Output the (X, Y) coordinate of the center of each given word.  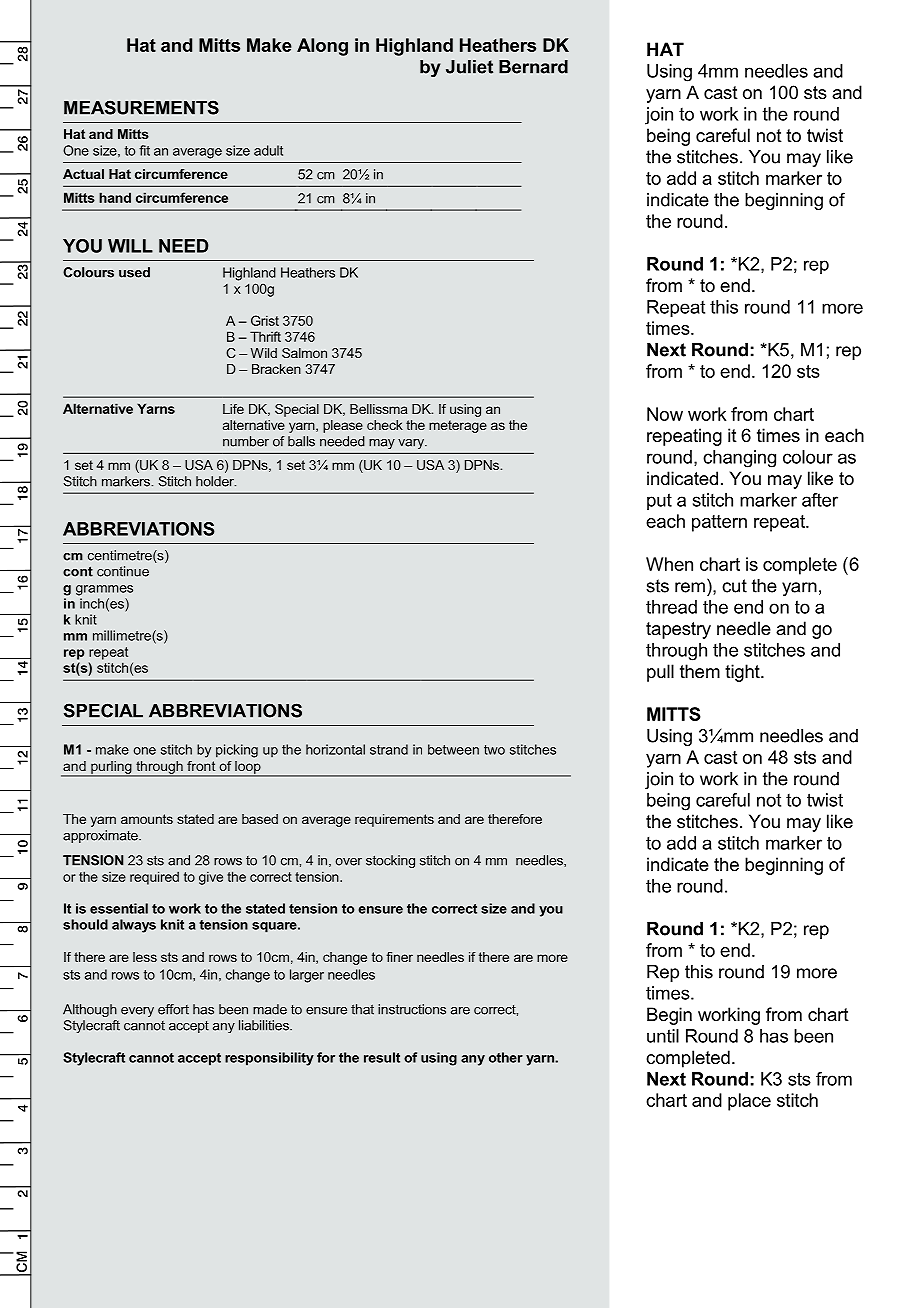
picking (237, 751)
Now (665, 414)
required (154, 878)
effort (173, 1009)
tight (743, 673)
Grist (265, 320)
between (453, 749)
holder (216, 481)
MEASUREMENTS (141, 107)
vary (412, 444)
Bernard (533, 67)
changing (739, 459)
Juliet (469, 67)
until (663, 1036)
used (134, 272)
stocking (390, 861)
